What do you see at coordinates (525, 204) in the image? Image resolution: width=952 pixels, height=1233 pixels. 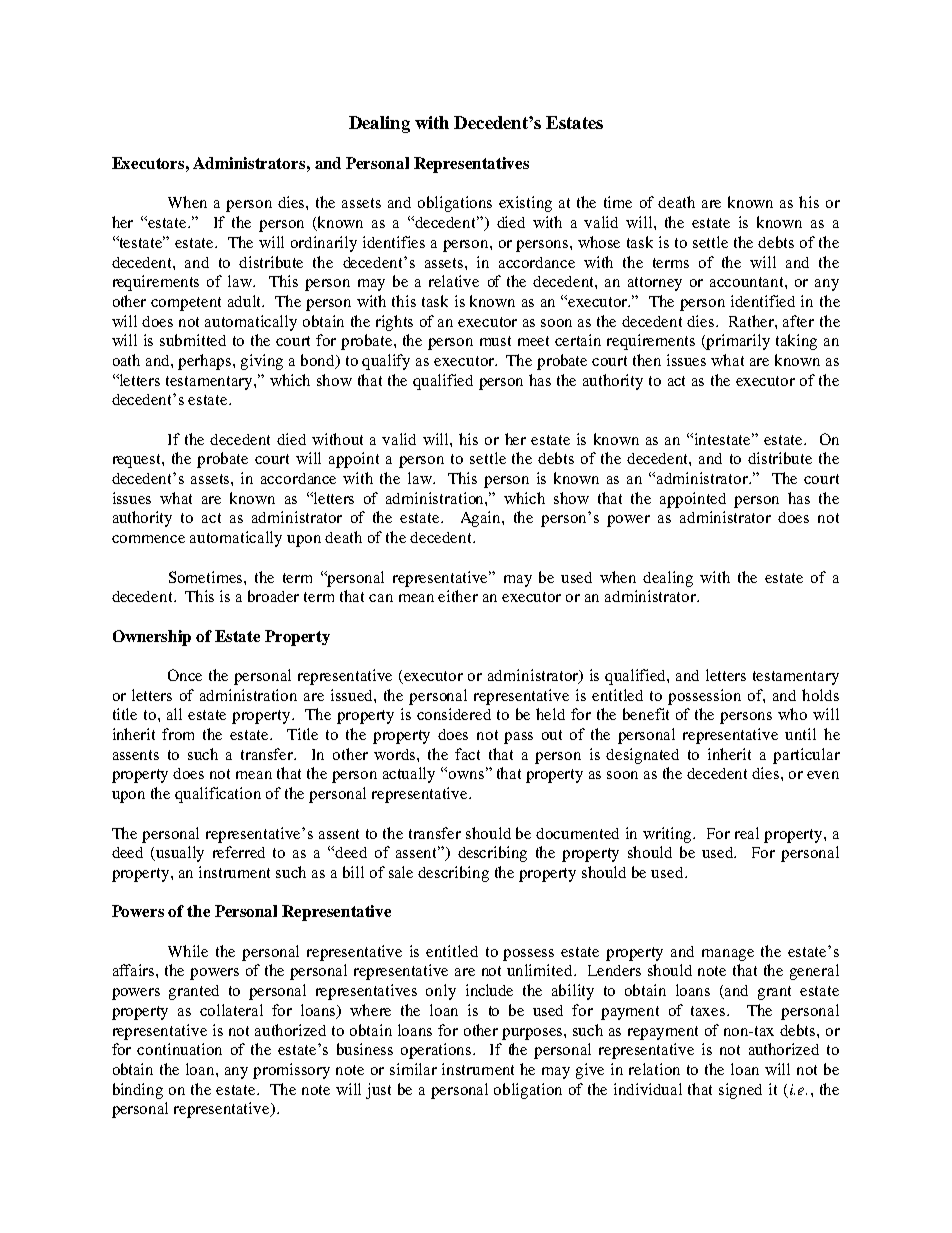 I see `existing` at bounding box center [525, 204].
